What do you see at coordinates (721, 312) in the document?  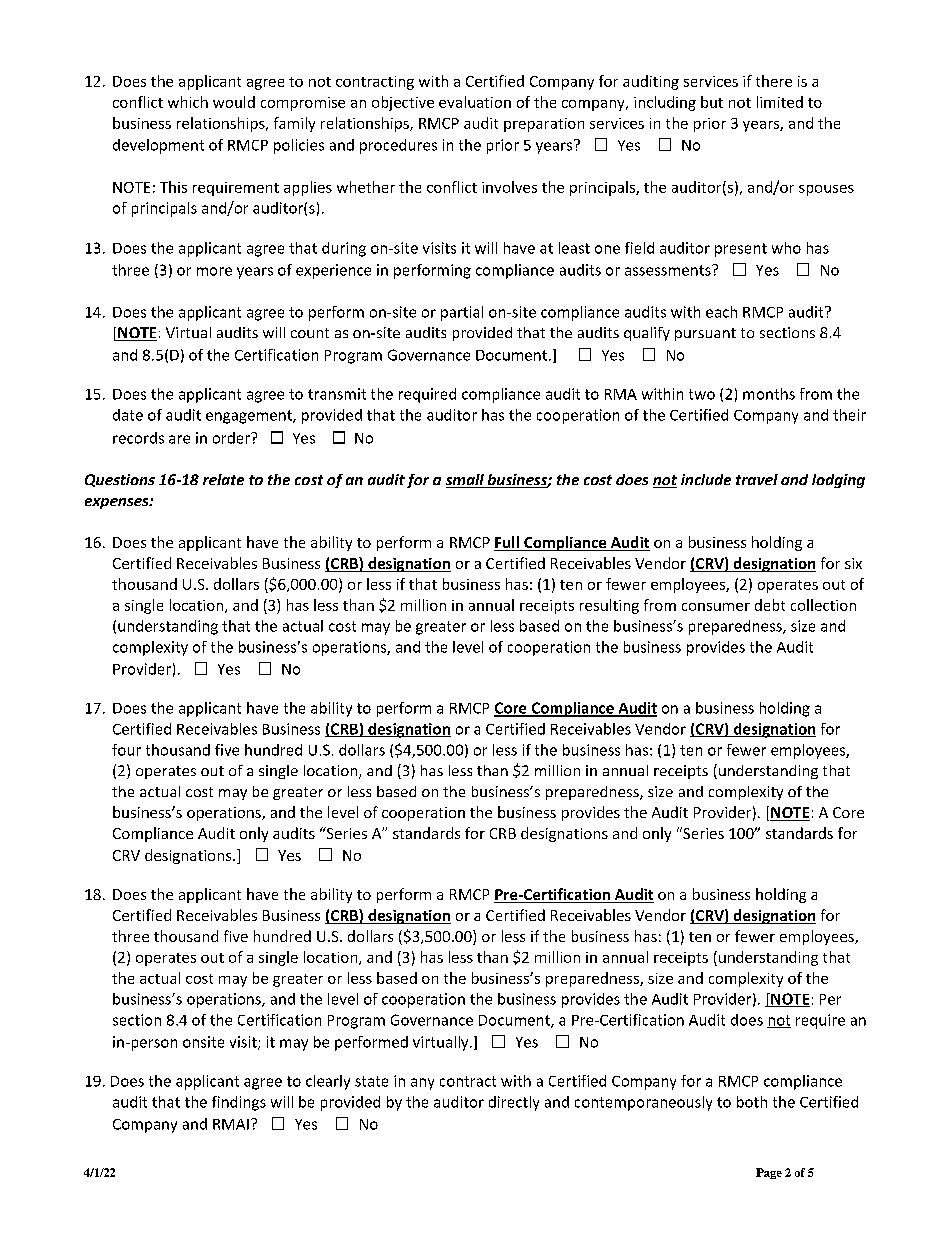 I see `each` at bounding box center [721, 312].
